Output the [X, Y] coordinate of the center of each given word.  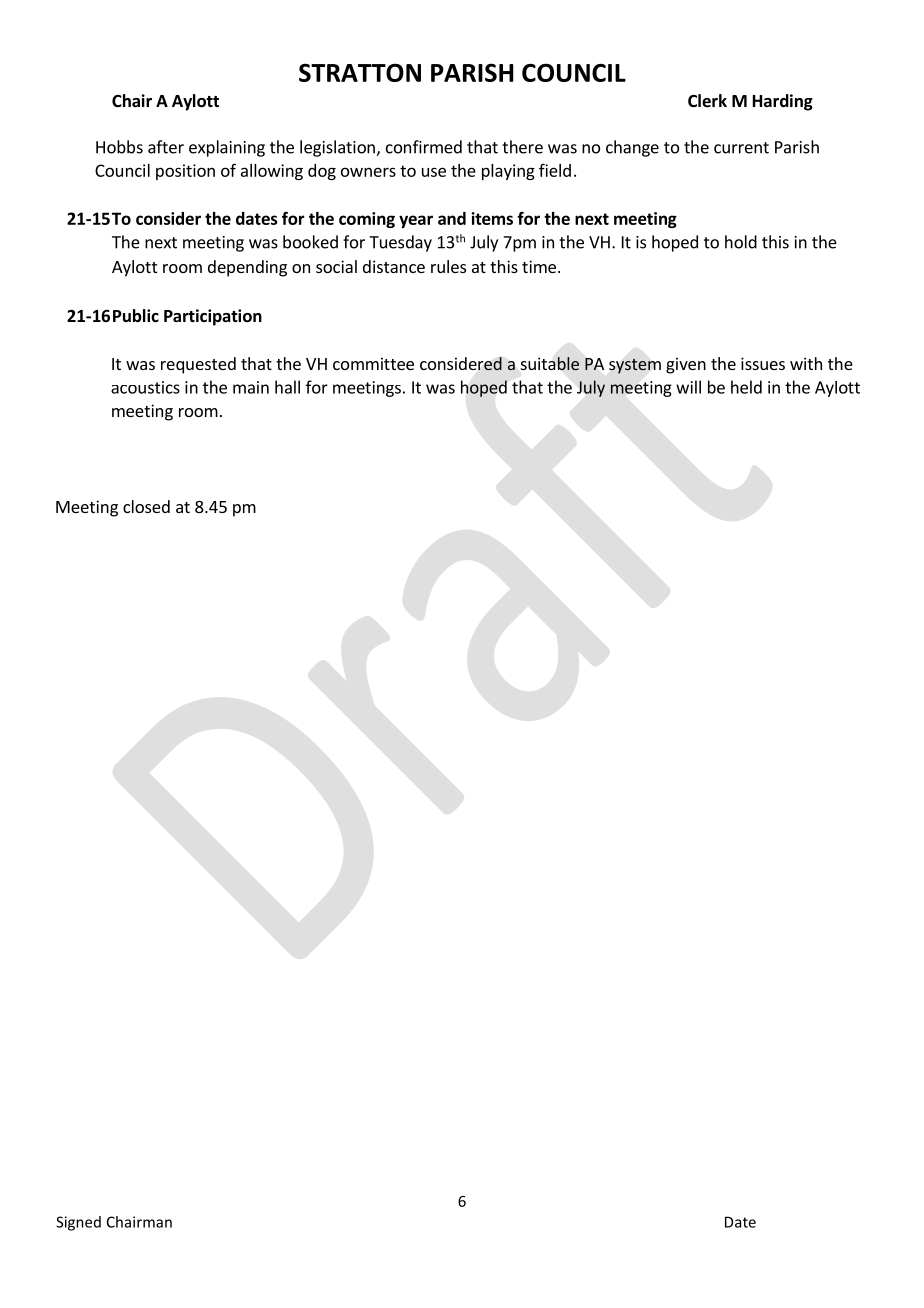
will [688, 387]
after [166, 147]
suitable [550, 364]
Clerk [707, 101]
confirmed [424, 147]
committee [373, 363]
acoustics [145, 387]
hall [287, 387]
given [686, 365]
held [746, 387]
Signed [78, 1223]
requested [198, 365]
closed [146, 506]
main [251, 387]
